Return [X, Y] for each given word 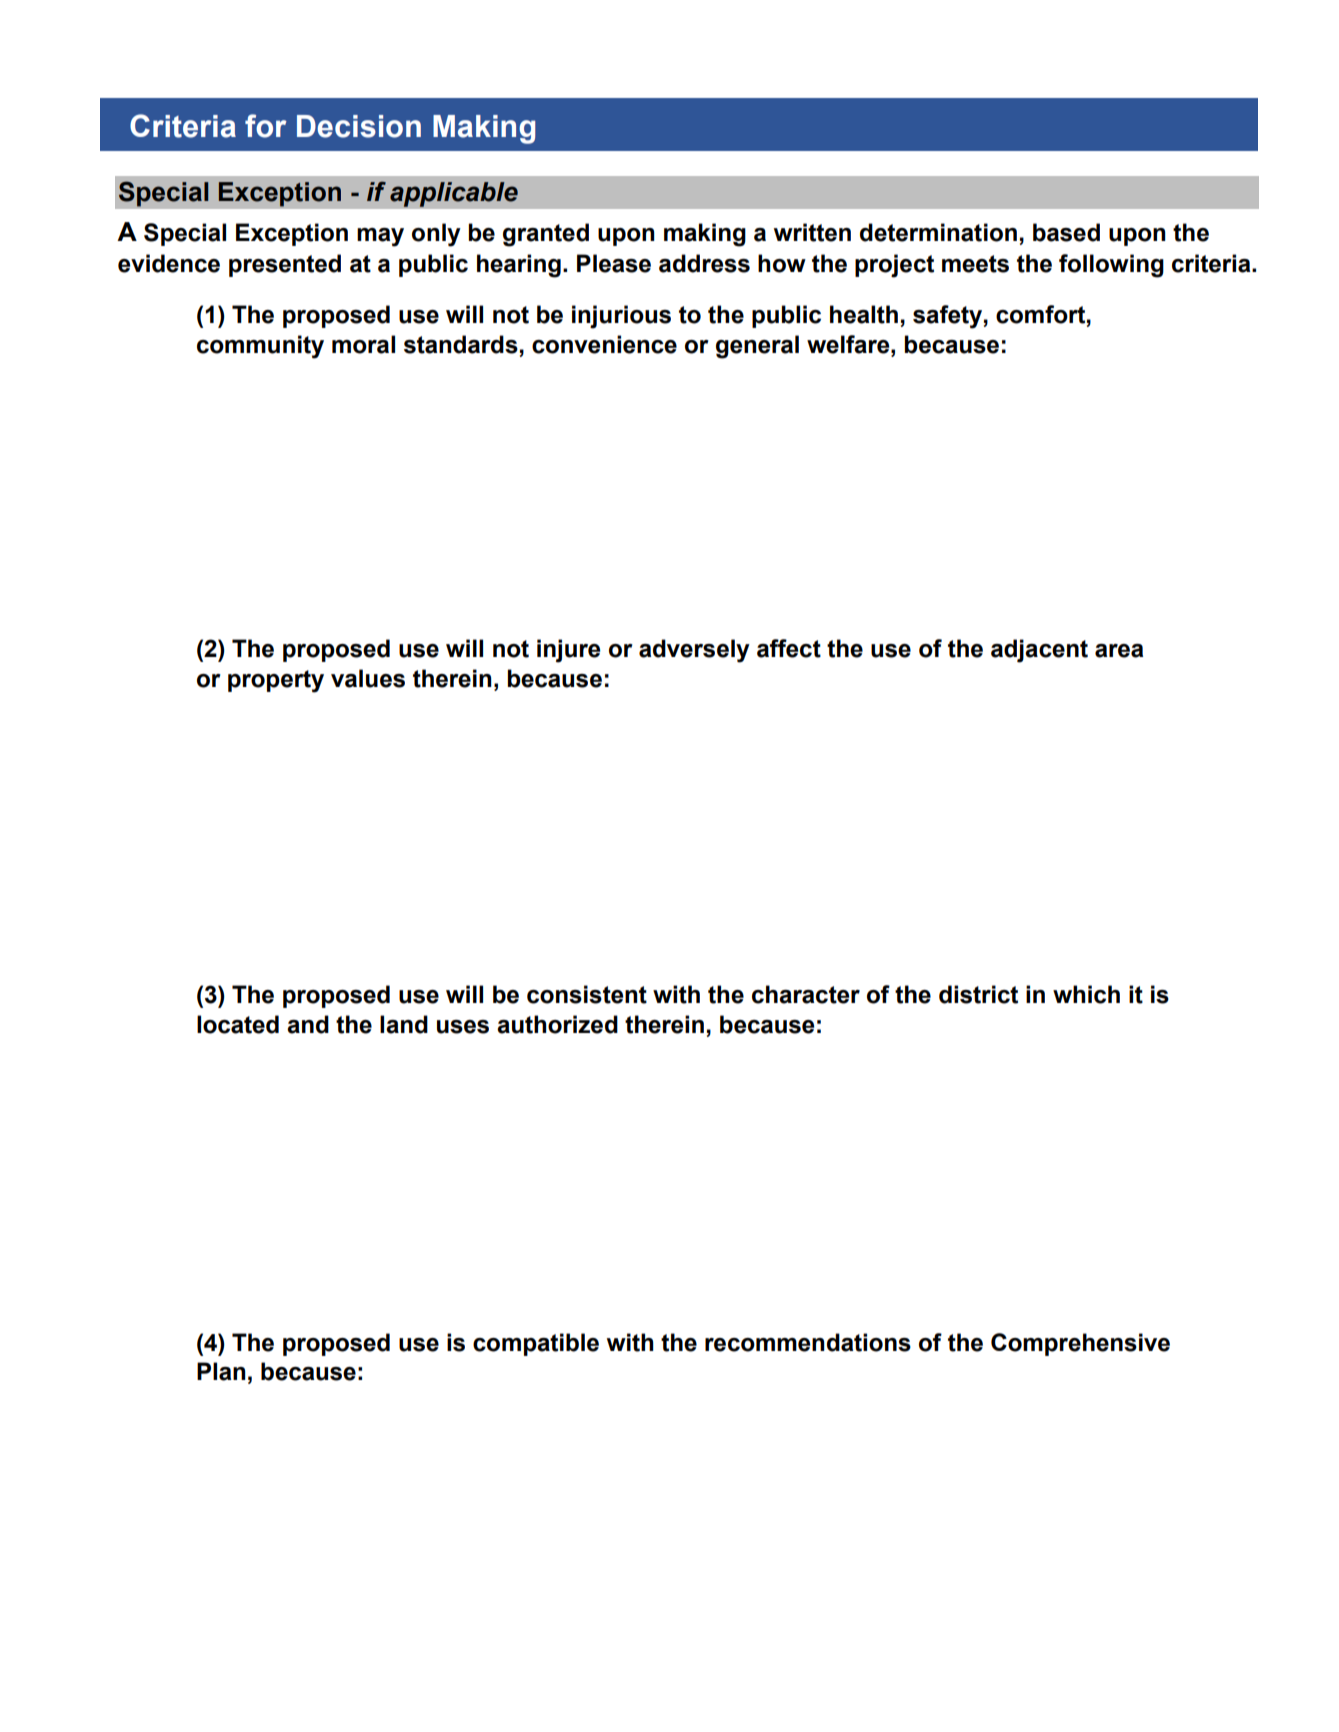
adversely [694, 651]
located [238, 1024]
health [864, 314]
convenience [604, 344]
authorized [557, 1024]
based [1066, 232]
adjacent [1039, 651]
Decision [359, 126]
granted [546, 235]
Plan [221, 1371]
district [978, 994]
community [260, 347]
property [276, 681]
